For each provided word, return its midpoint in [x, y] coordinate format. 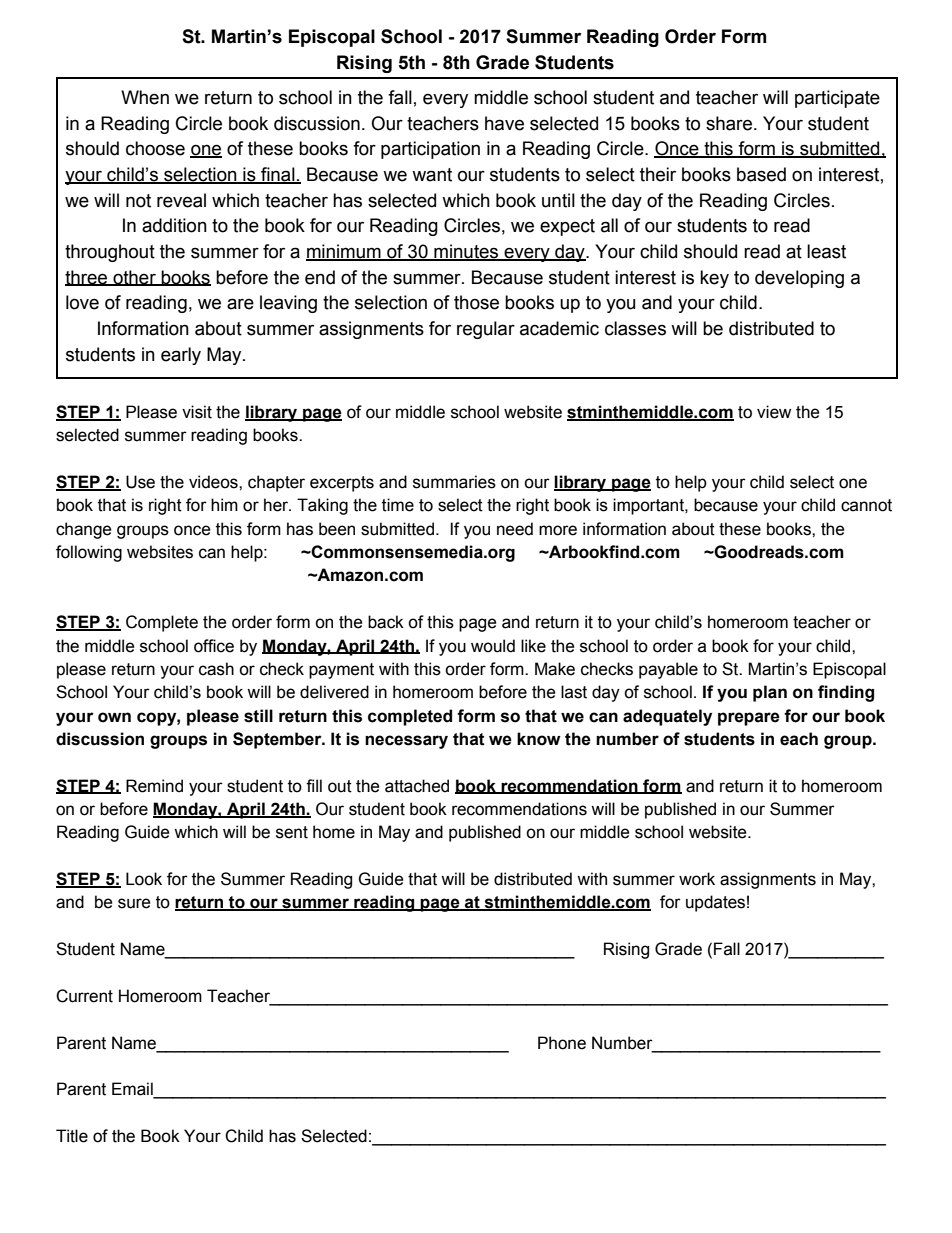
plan [770, 693]
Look [144, 879]
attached [417, 786]
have [504, 123]
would [493, 646]
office [214, 646]
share [730, 123]
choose [155, 148]
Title [72, 1136]
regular [486, 330]
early [181, 356]
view [774, 412]
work [697, 879]
